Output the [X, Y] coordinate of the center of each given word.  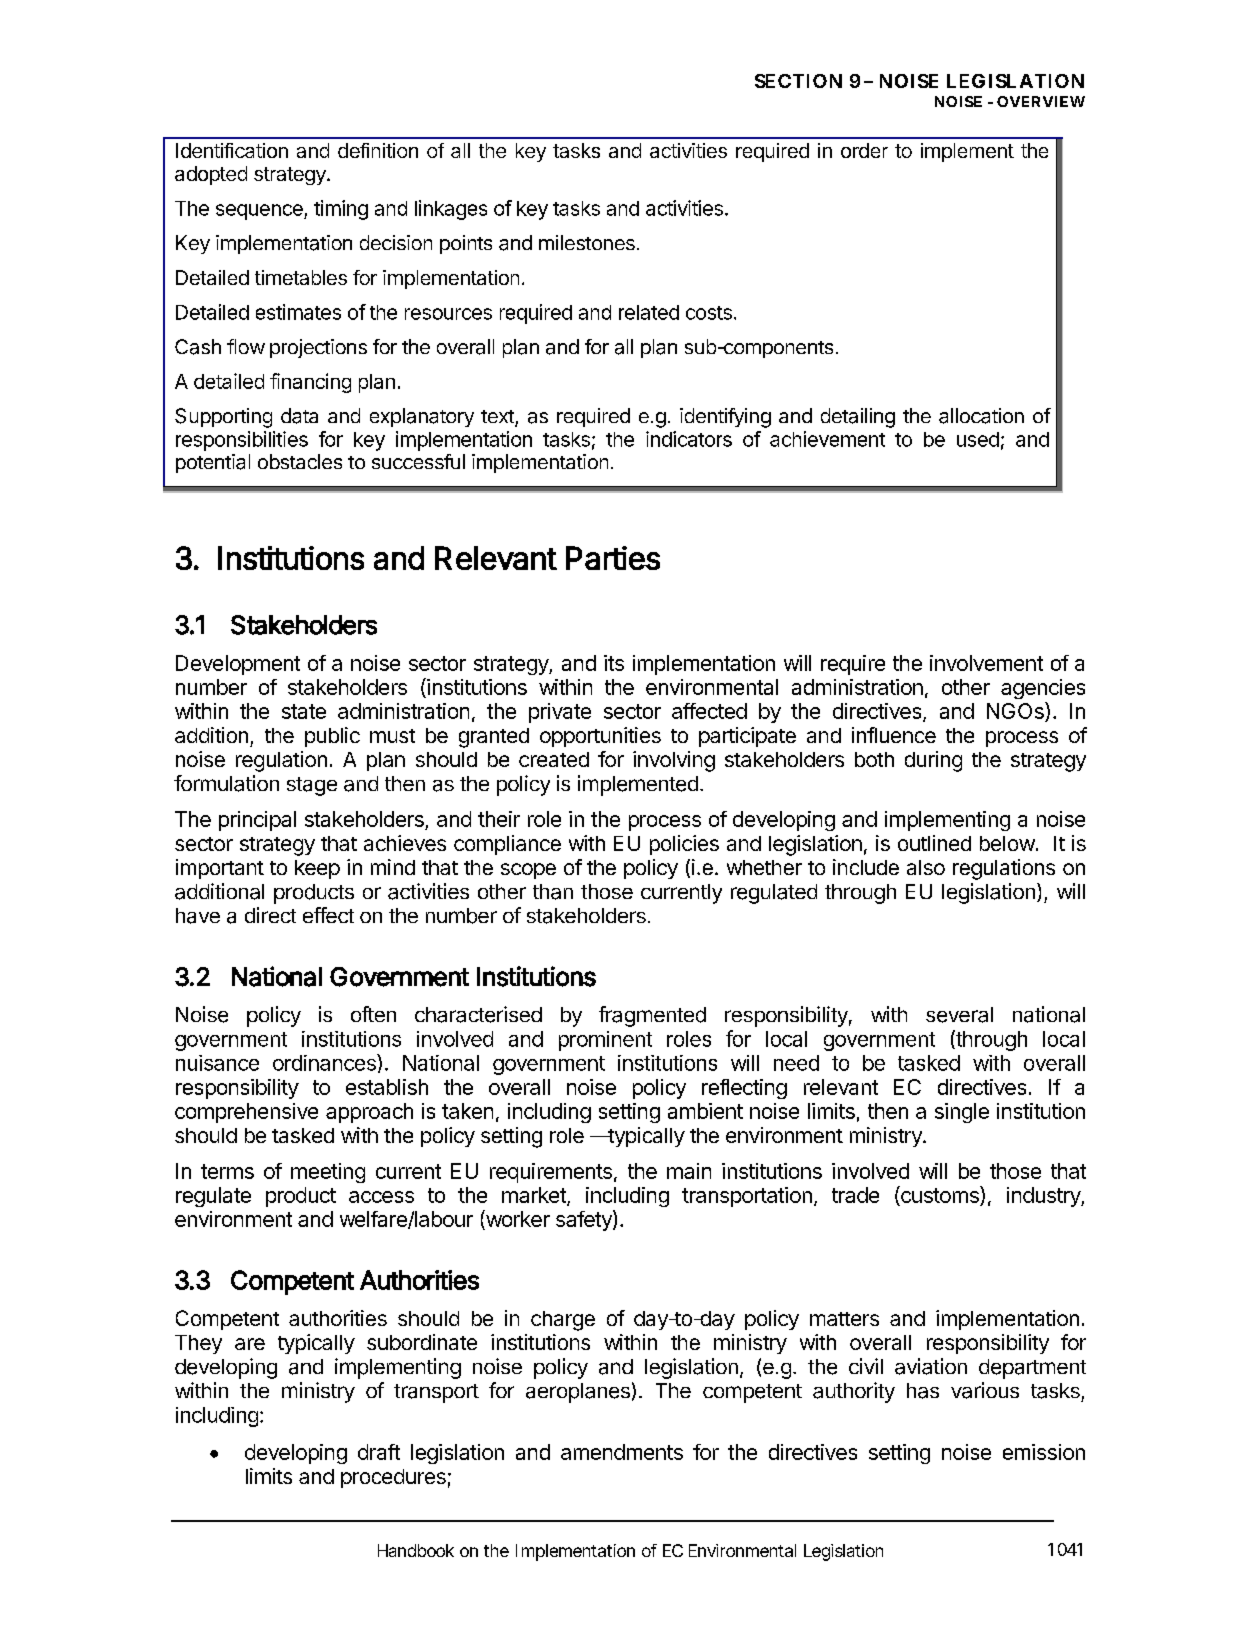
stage [312, 786]
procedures [393, 1478]
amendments [622, 1452]
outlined [934, 843]
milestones [587, 242]
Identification [232, 150]
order [864, 150]
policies [684, 845]
